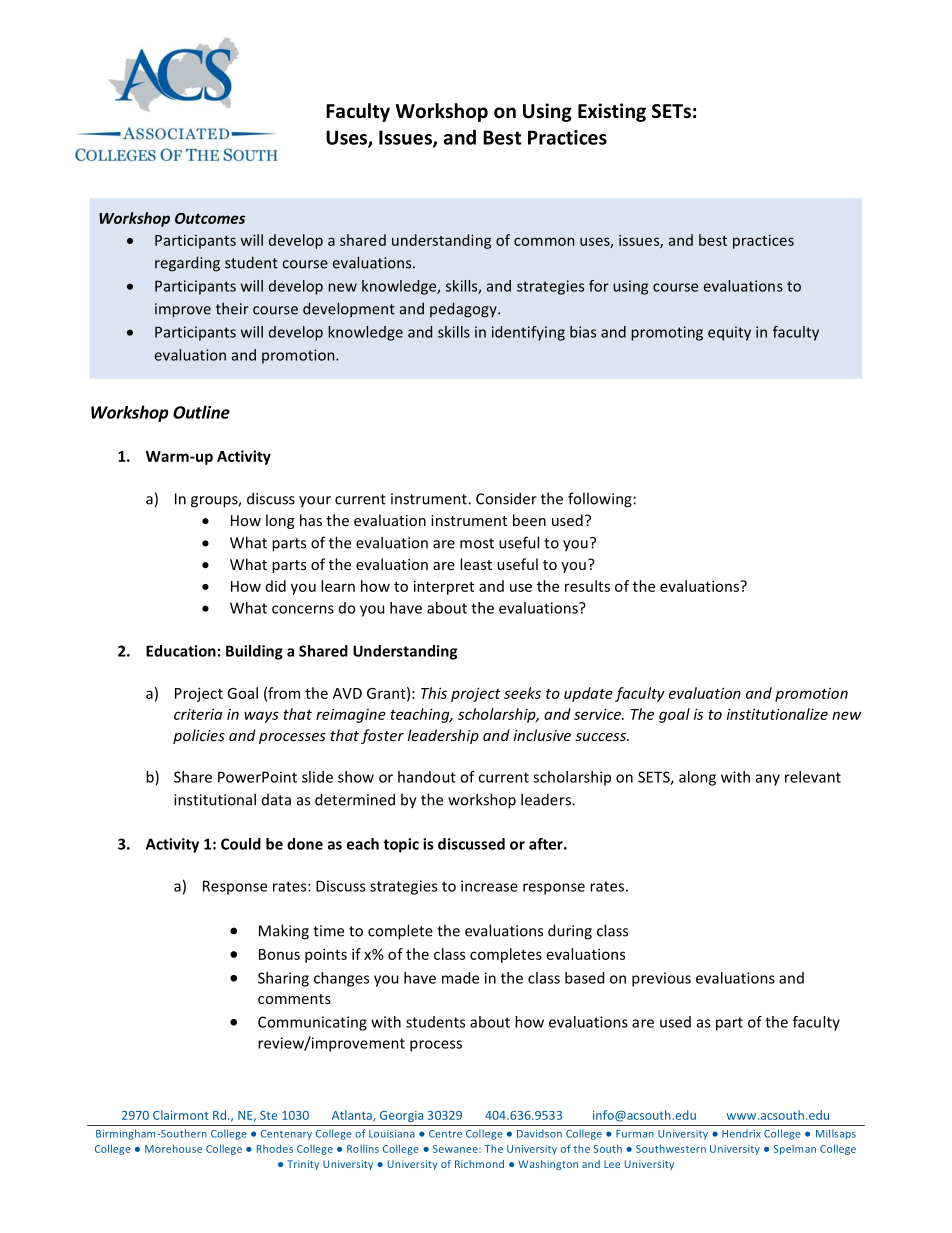  Describe the element at coordinates (210, 218) in the document. I see `Outcomes` at that location.
